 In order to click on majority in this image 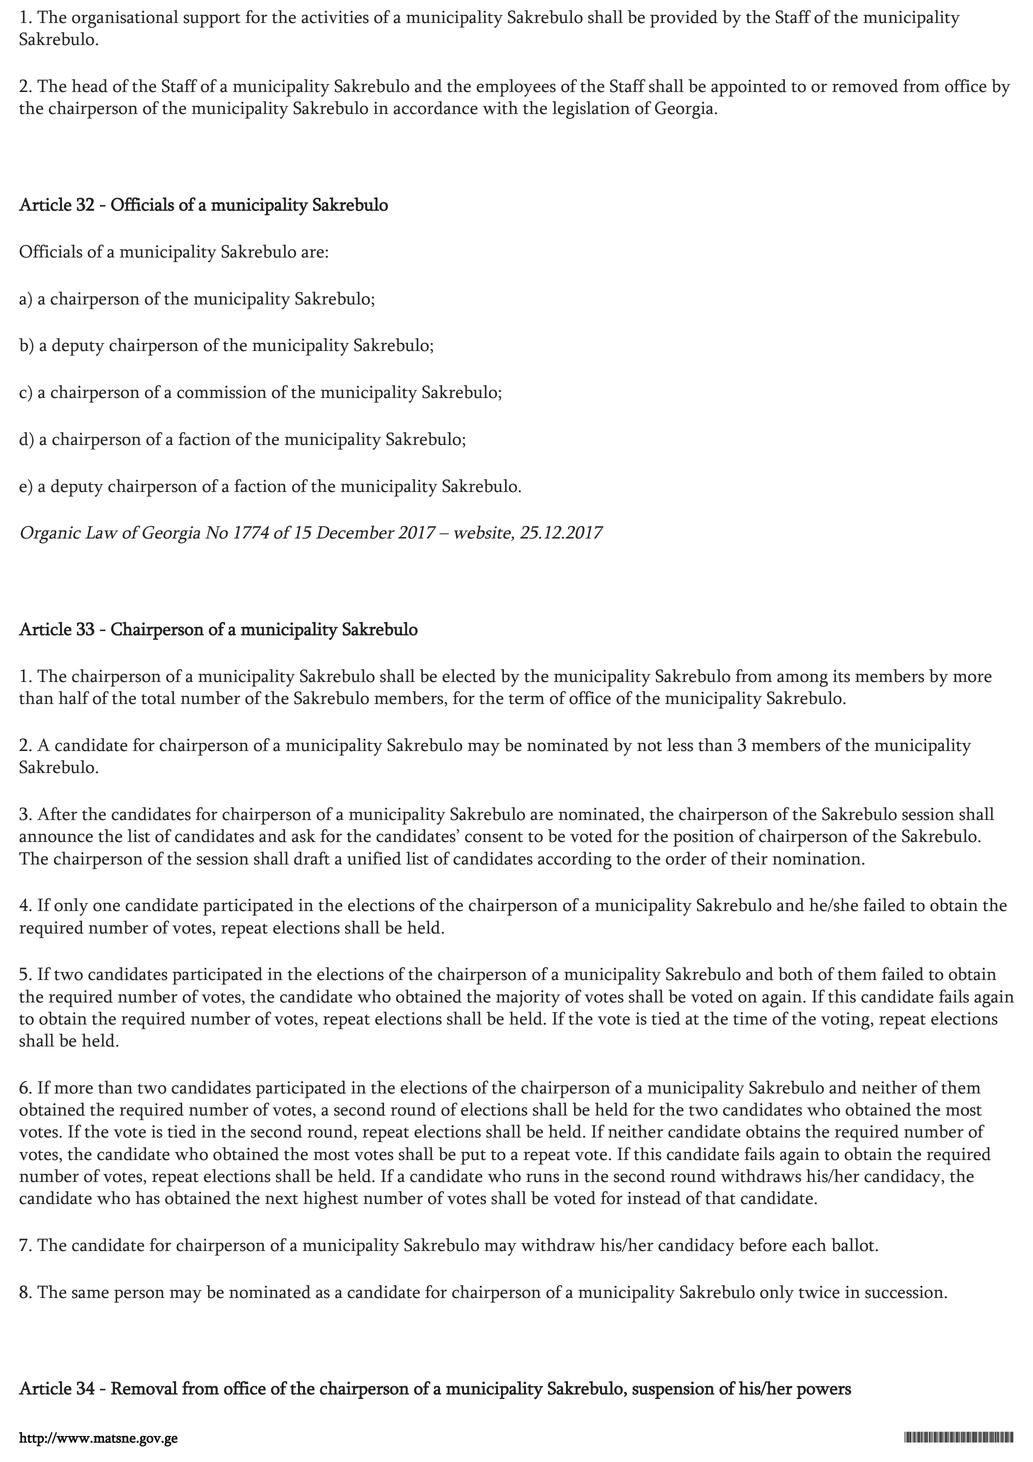, I will do `click(528, 999)`.
